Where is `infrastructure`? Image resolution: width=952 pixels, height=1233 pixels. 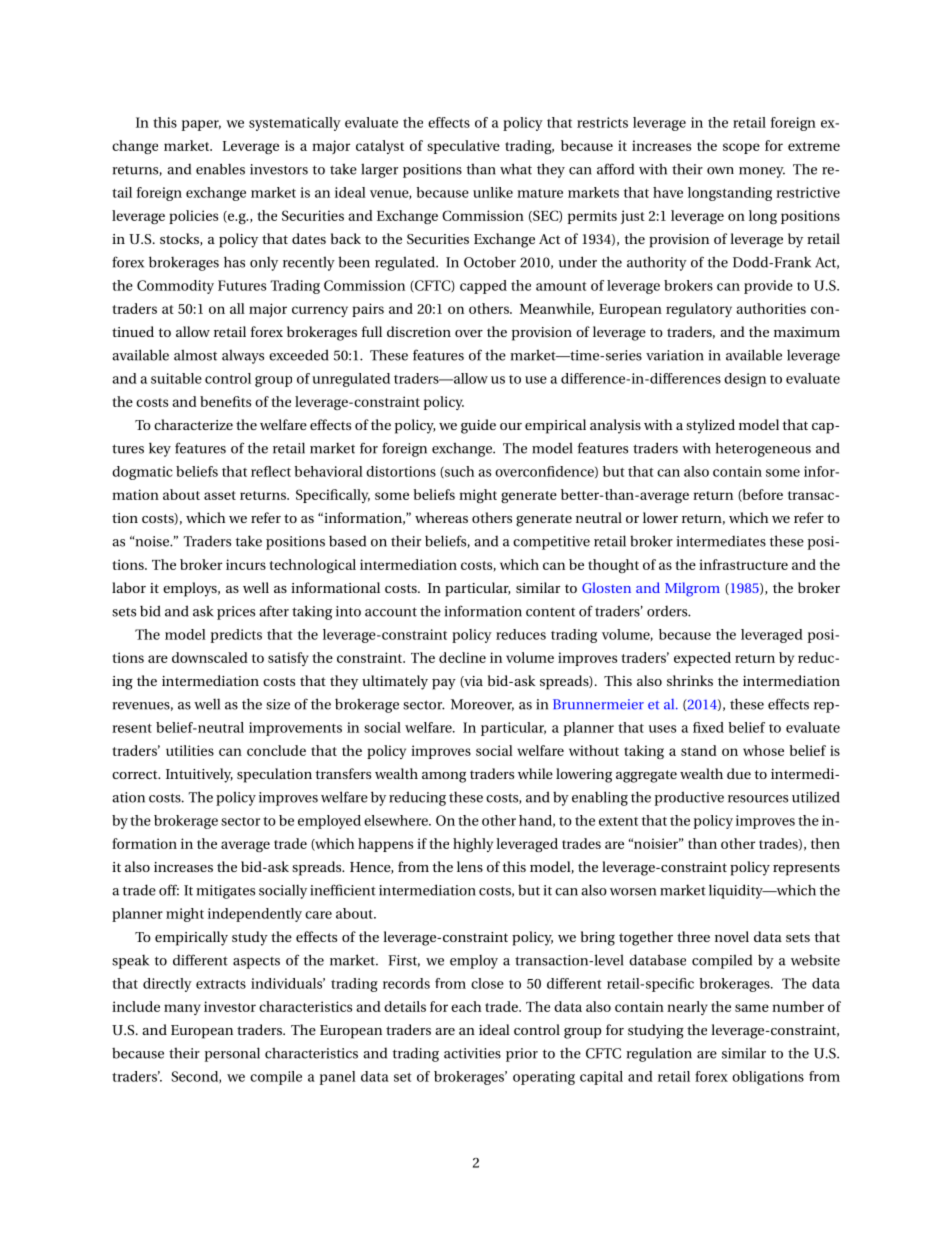 infrastructure is located at coordinates (743, 564).
